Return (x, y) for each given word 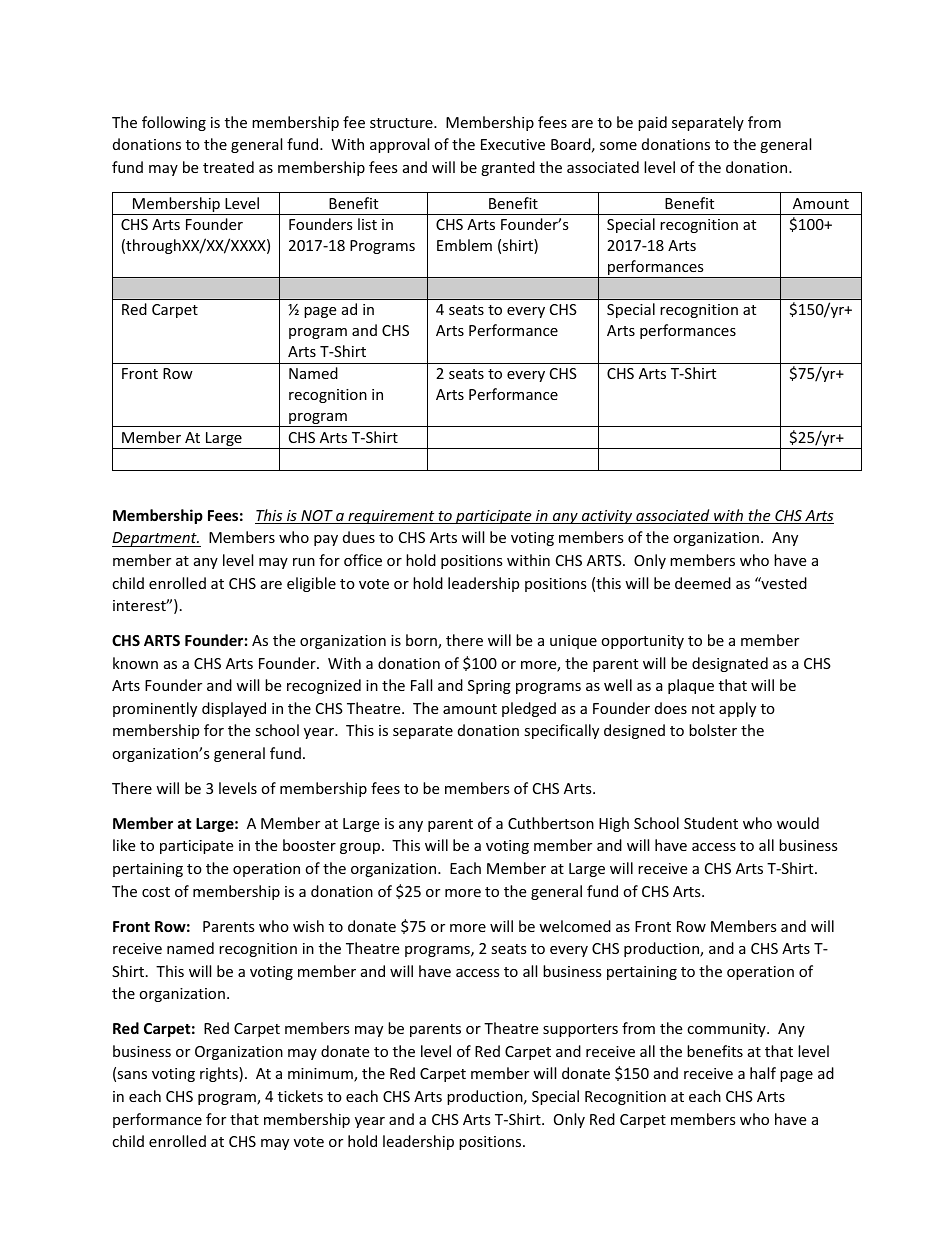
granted (508, 168)
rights (220, 1074)
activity (607, 517)
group (361, 848)
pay (326, 540)
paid (652, 123)
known (135, 663)
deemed (703, 583)
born (422, 641)
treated (228, 167)
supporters (580, 1030)
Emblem (464, 245)
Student (711, 823)
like (124, 845)
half (763, 1073)
